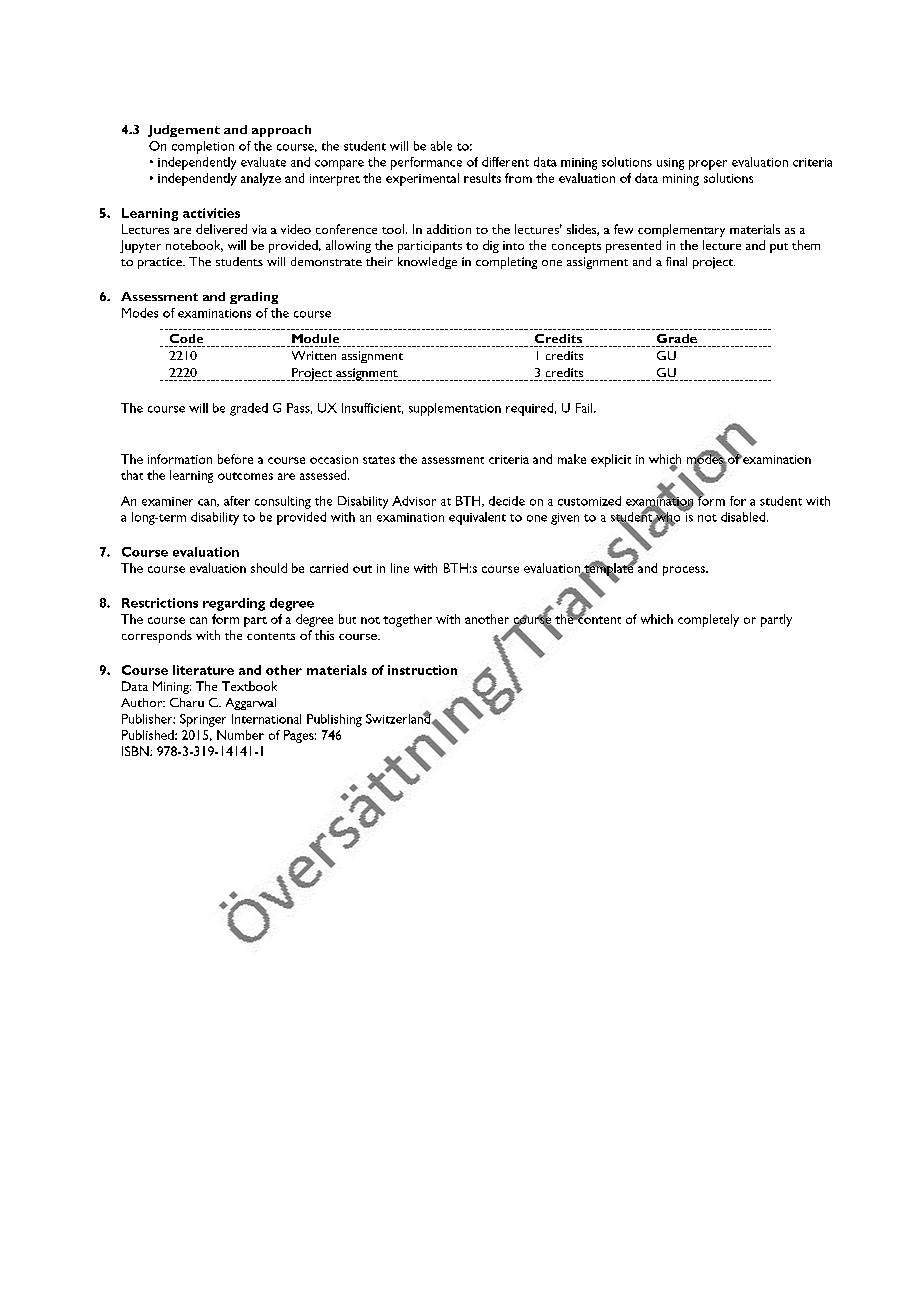 This screenshot has width=924, height=1308. What do you see at coordinates (203, 720) in the screenshot?
I see `Springer` at bounding box center [203, 720].
